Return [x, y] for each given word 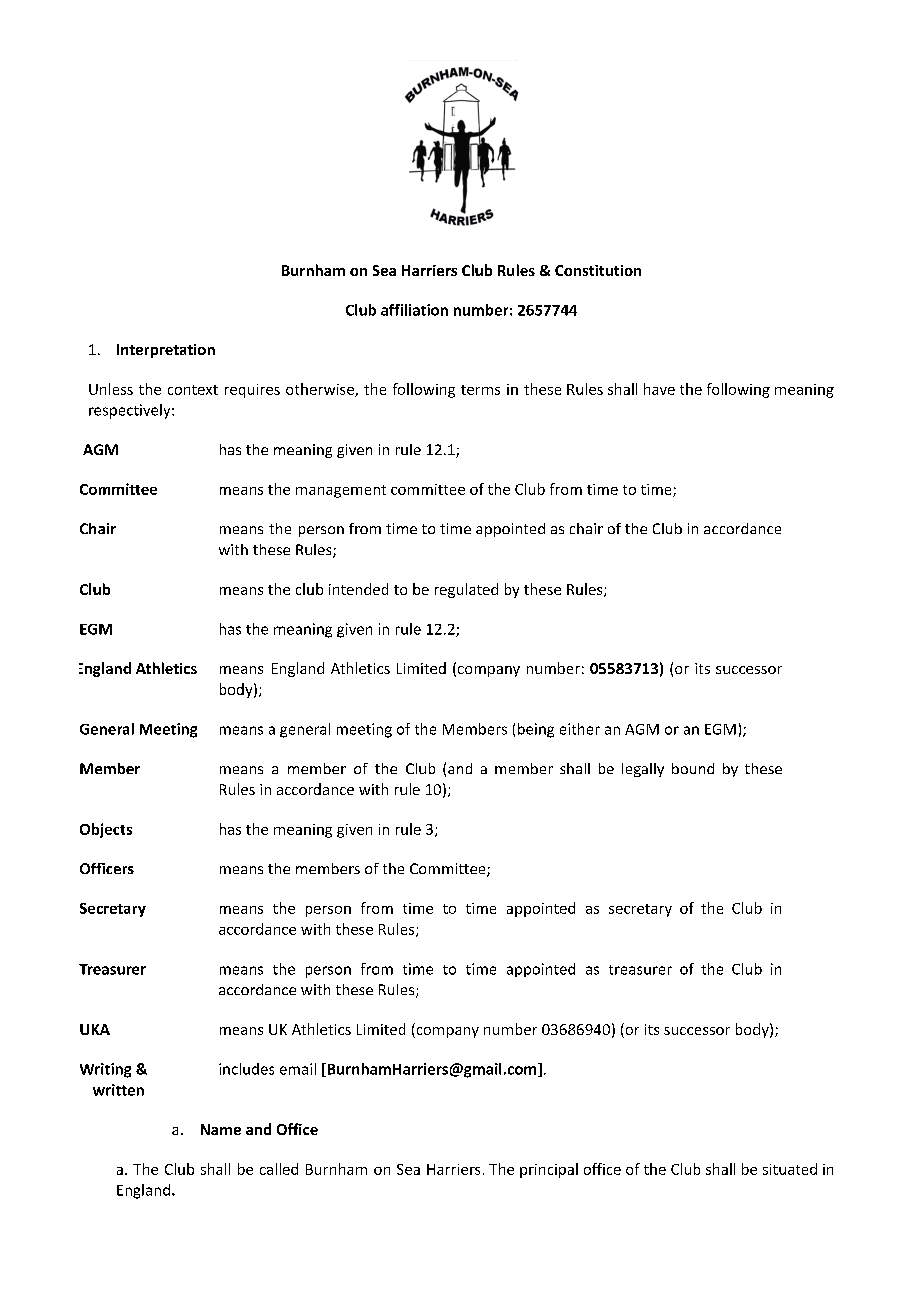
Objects [106, 830]
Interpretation [166, 351]
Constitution [598, 270]
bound [693, 768]
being [536, 730]
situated [790, 1169]
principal [549, 1170]
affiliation [414, 310]
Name [221, 1129]
